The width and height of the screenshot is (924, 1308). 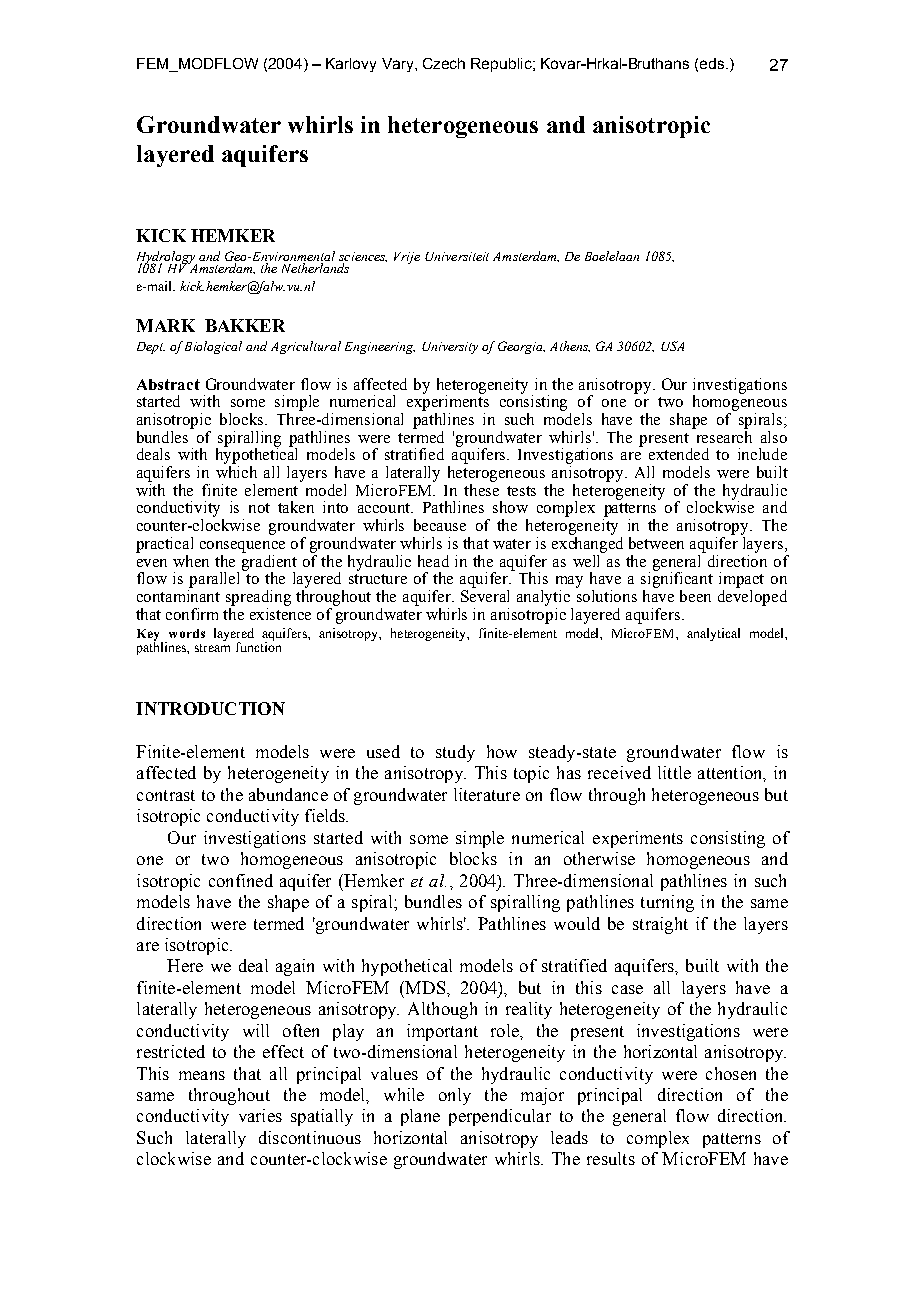 I want to click on eds, so click(x=712, y=63).
